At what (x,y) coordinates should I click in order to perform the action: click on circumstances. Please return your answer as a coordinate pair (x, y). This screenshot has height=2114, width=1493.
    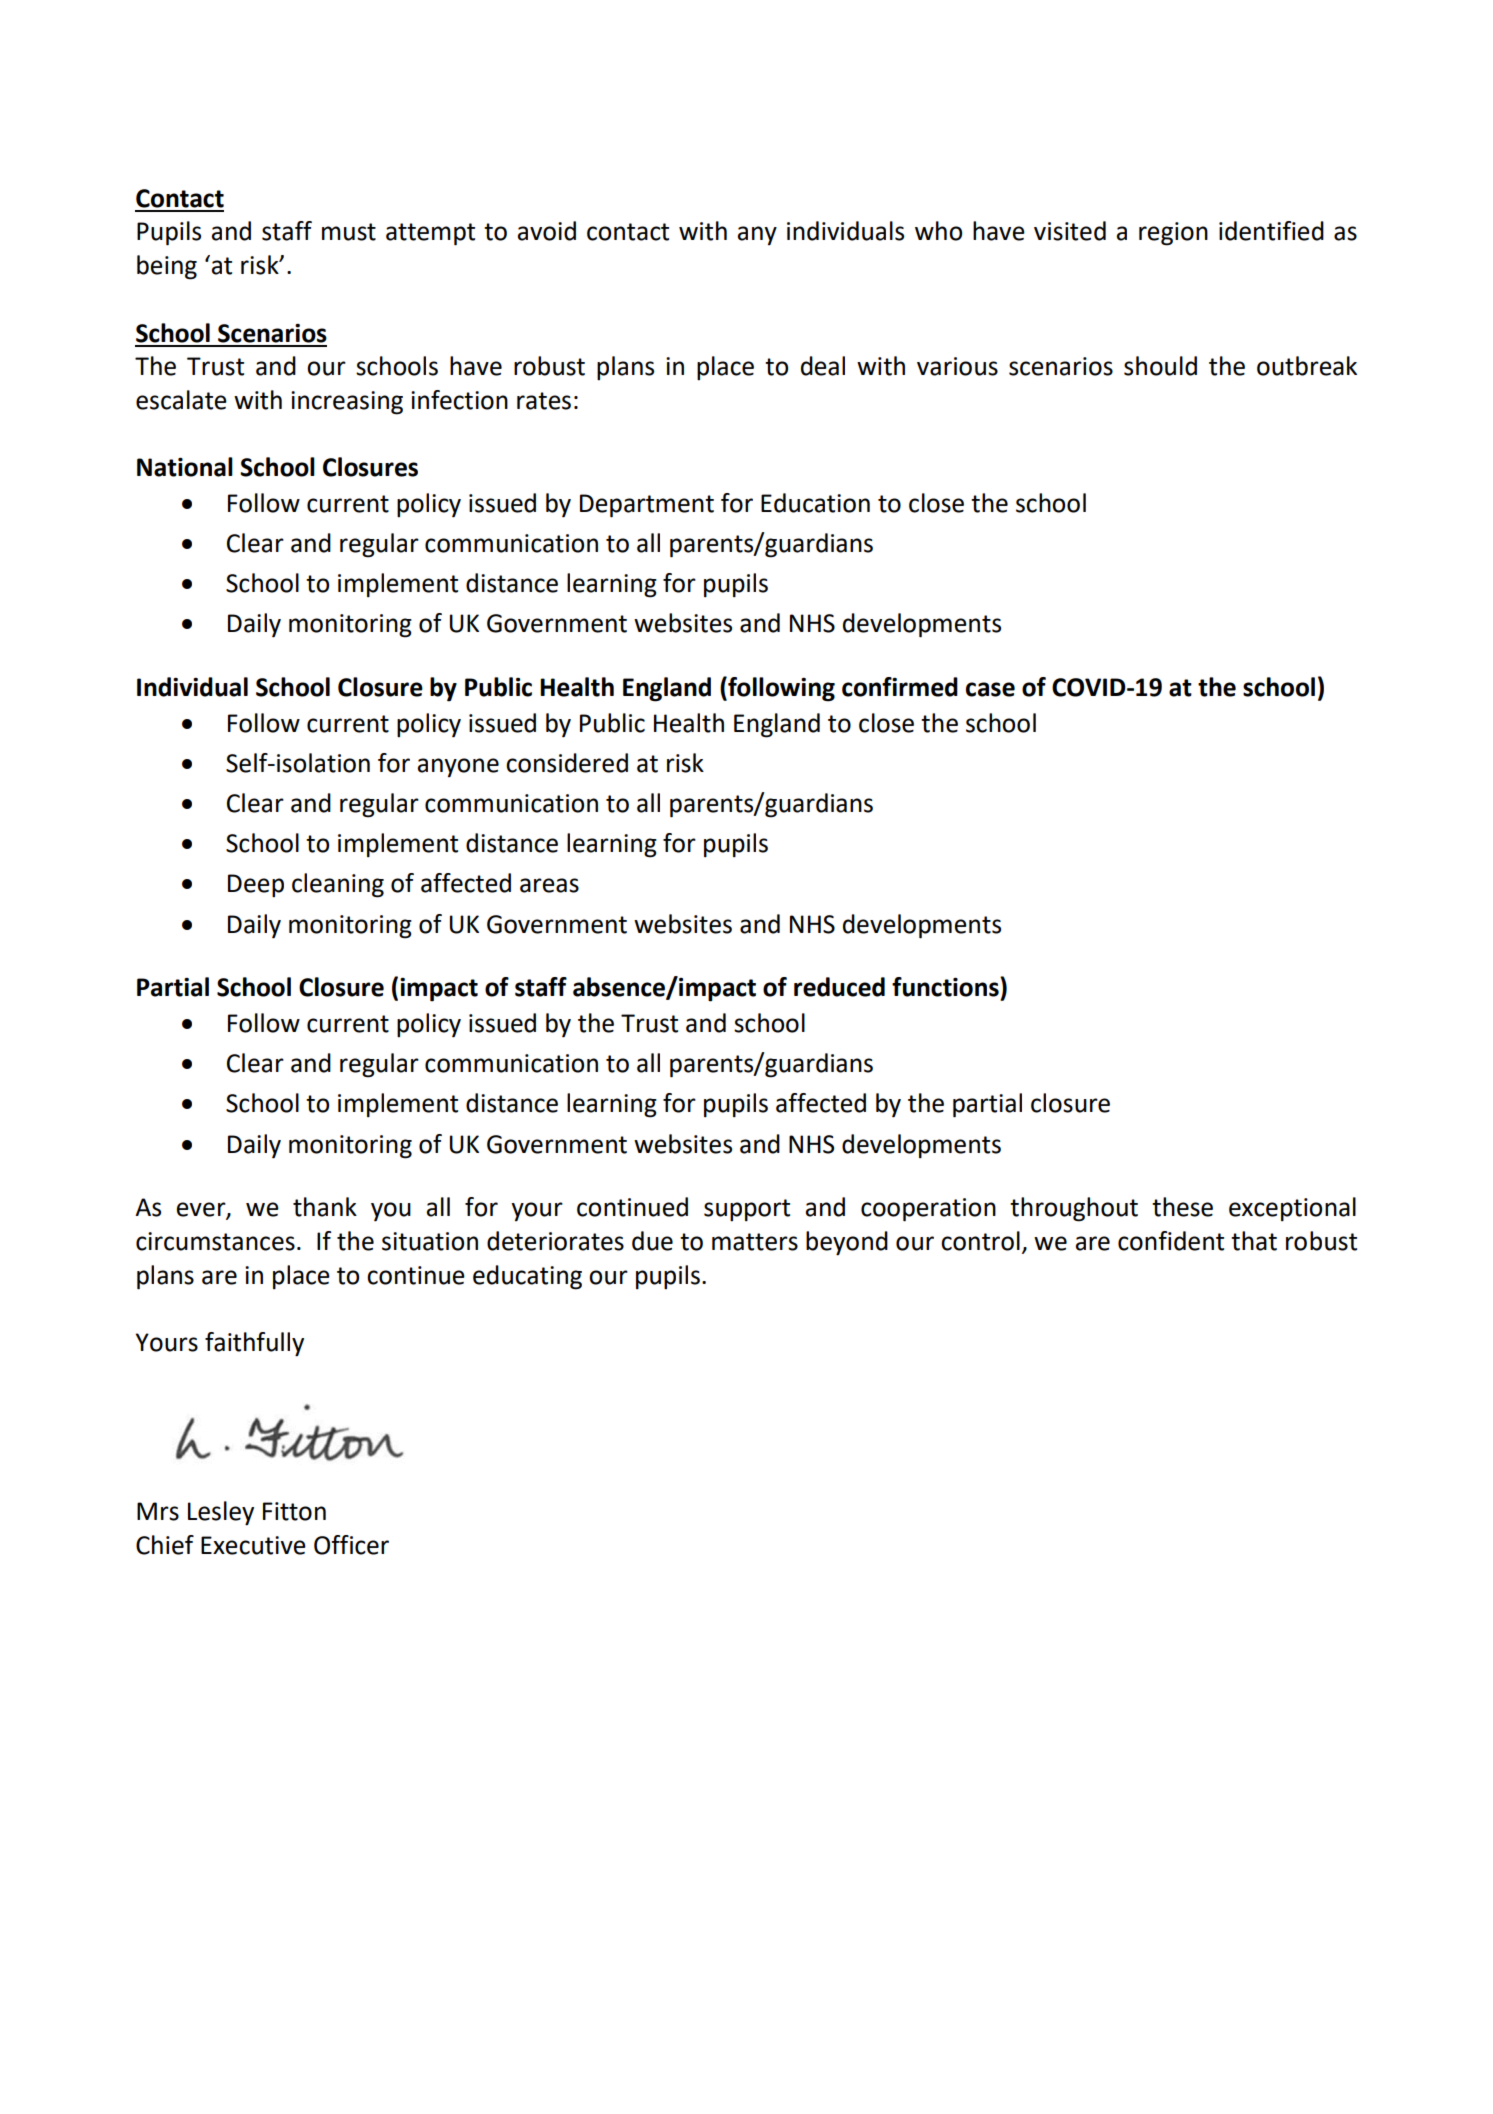
    Looking at the image, I should click on (215, 1241).
